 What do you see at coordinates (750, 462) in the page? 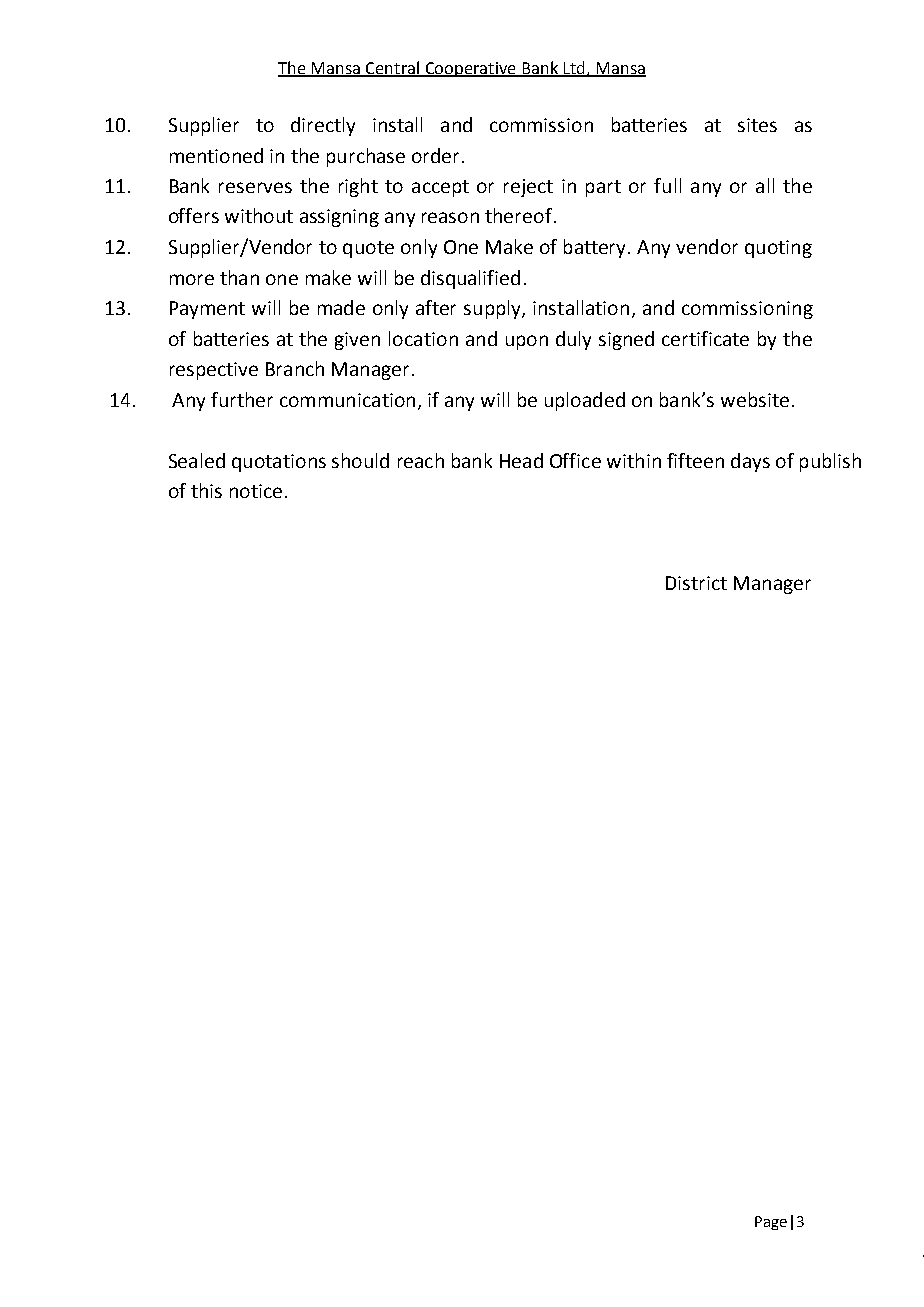
I see `days` at bounding box center [750, 462].
